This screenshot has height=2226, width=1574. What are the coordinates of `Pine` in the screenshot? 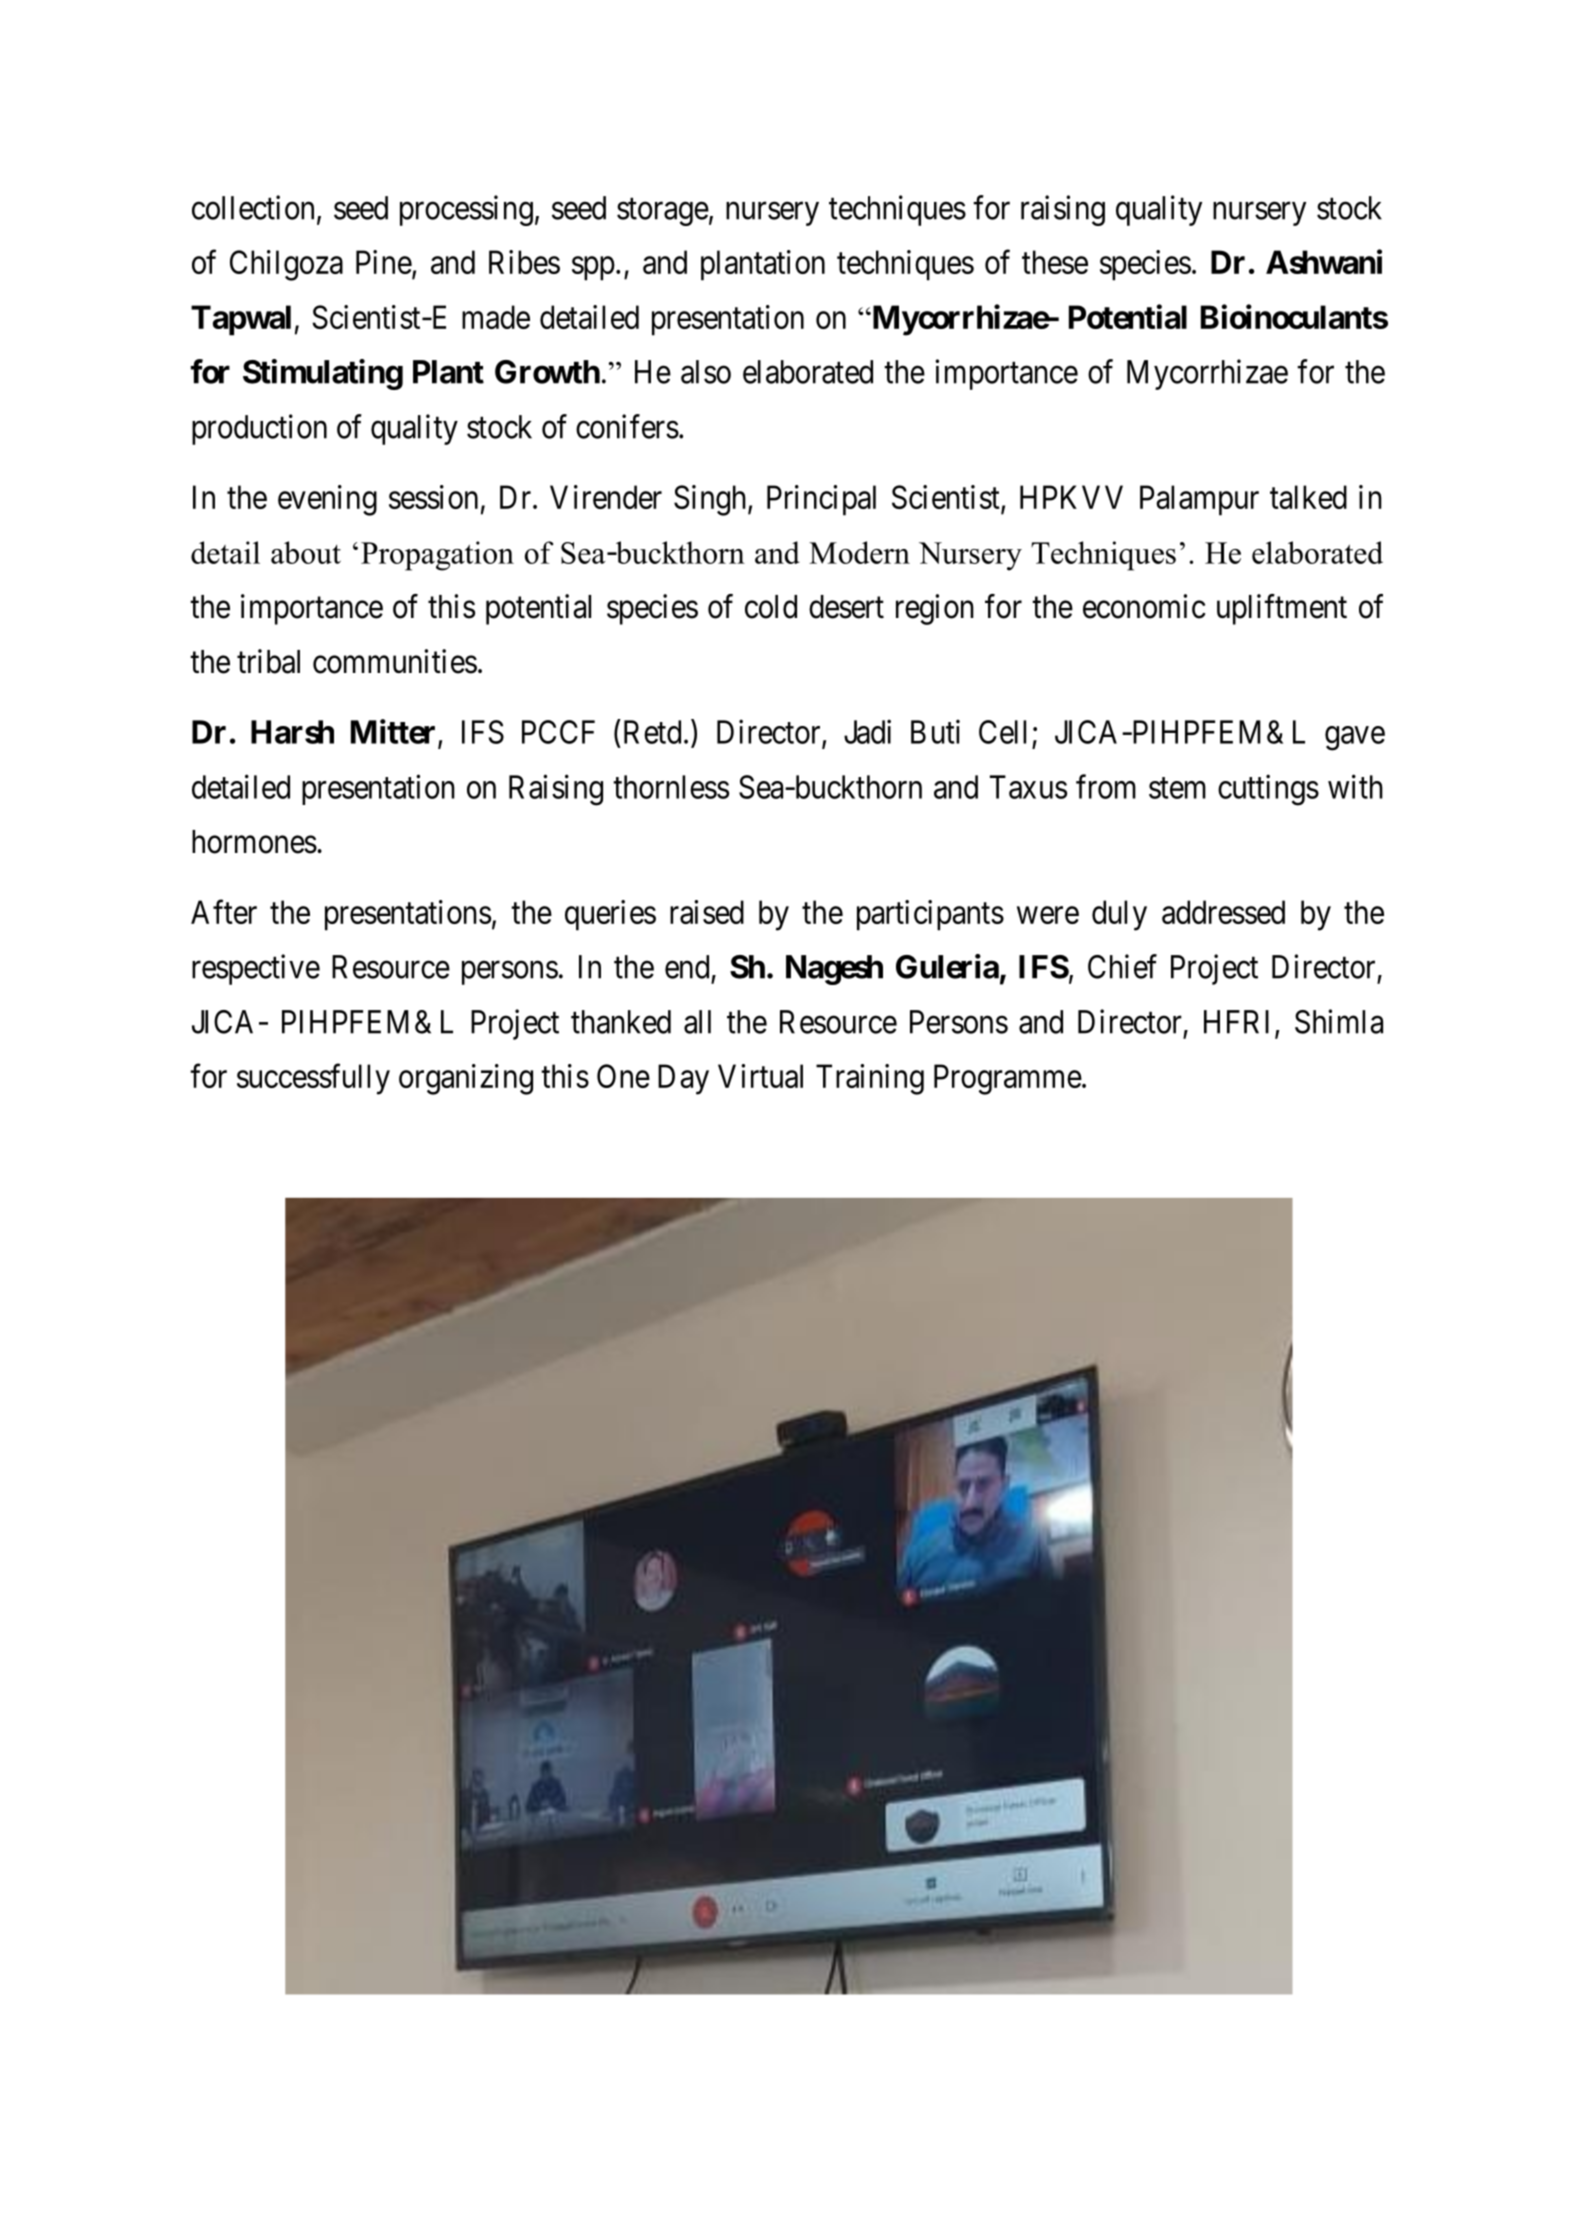 It's located at (384, 262).
